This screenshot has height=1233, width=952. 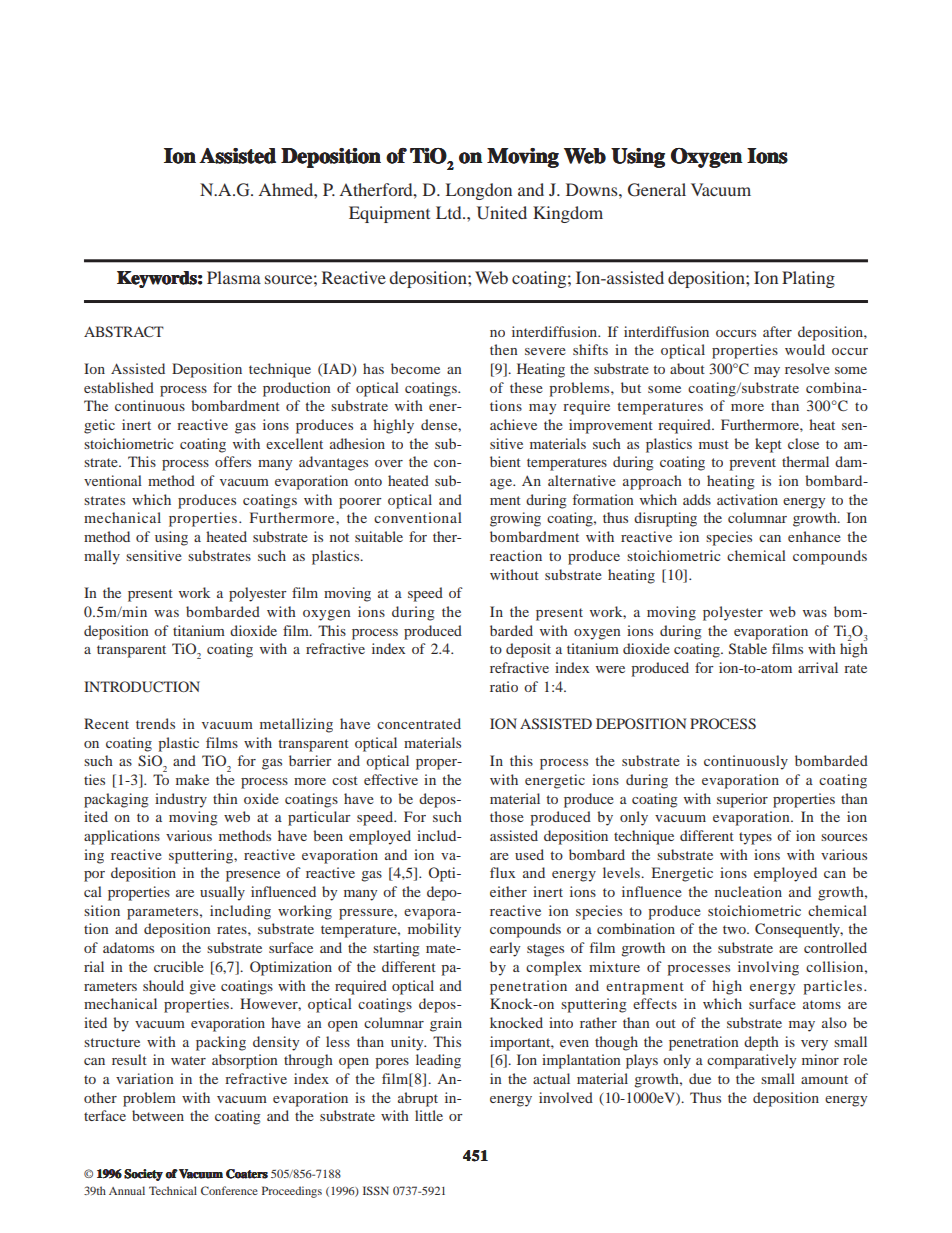 What do you see at coordinates (155, 723) in the screenshot?
I see `trends` at bounding box center [155, 723].
